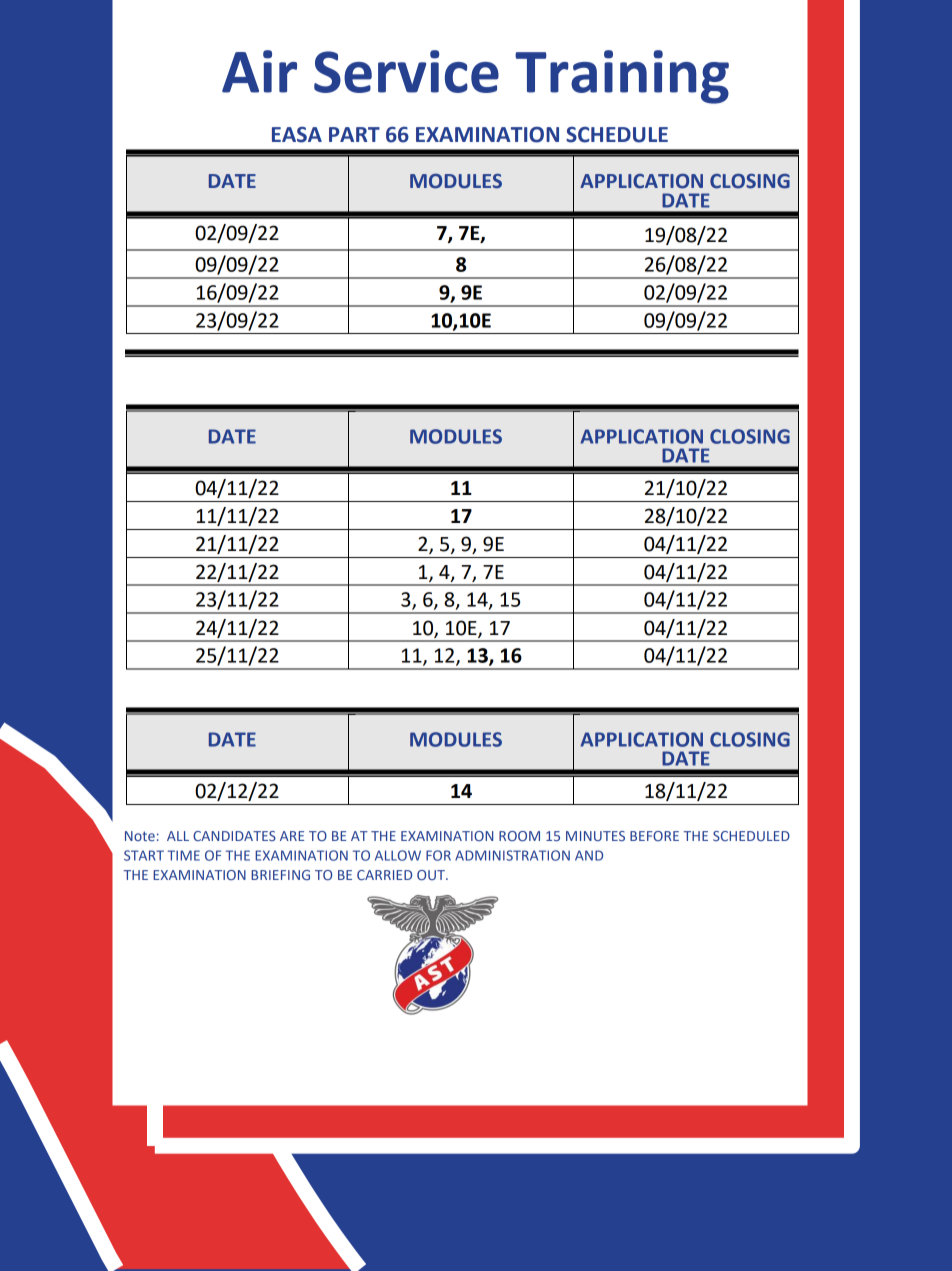 The image size is (952, 1271). Describe the element at coordinates (519, 836) in the screenshot. I see `ROOM` at that location.
